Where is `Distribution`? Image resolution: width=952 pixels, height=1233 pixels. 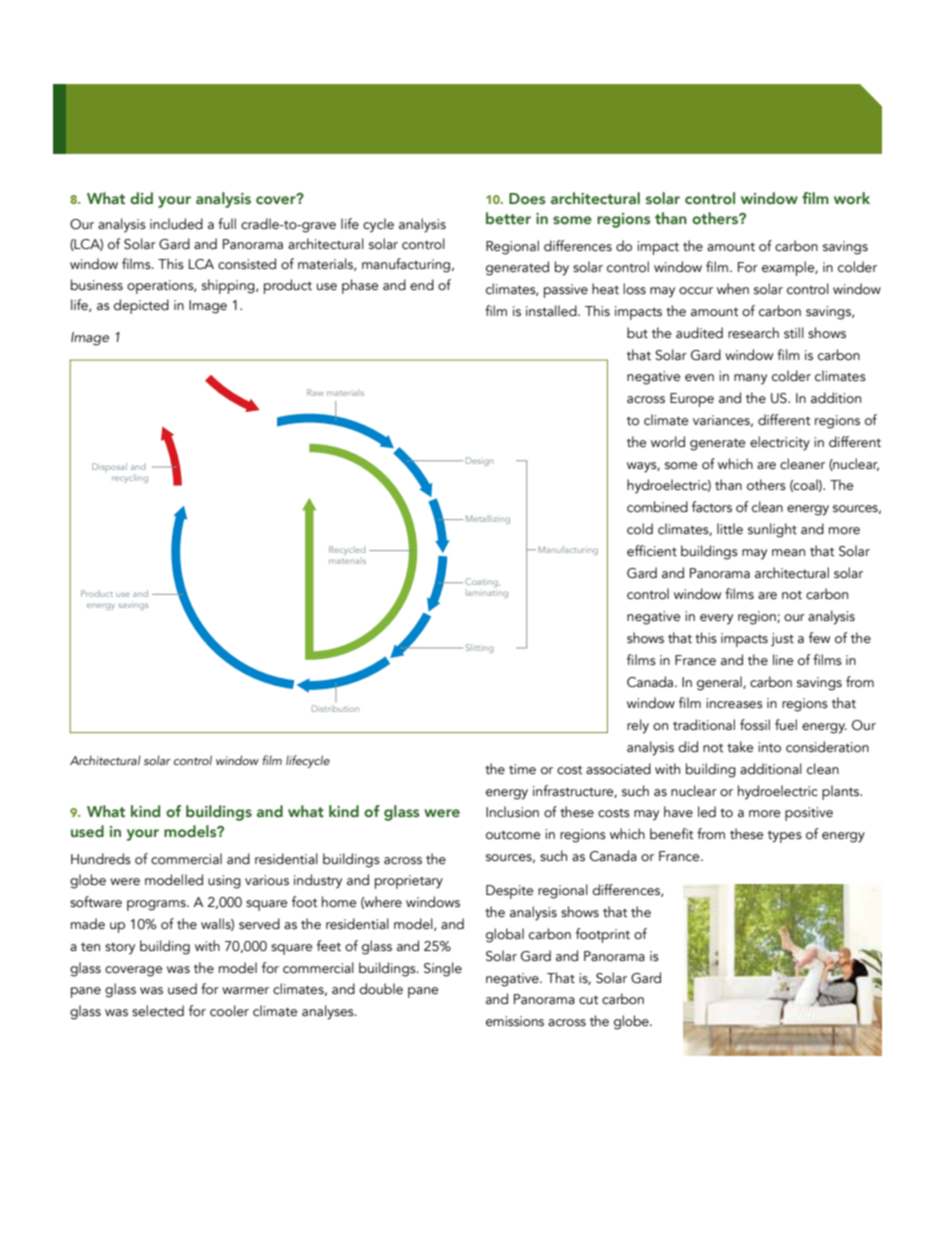 Distribution is located at coordinates (335, 708).
